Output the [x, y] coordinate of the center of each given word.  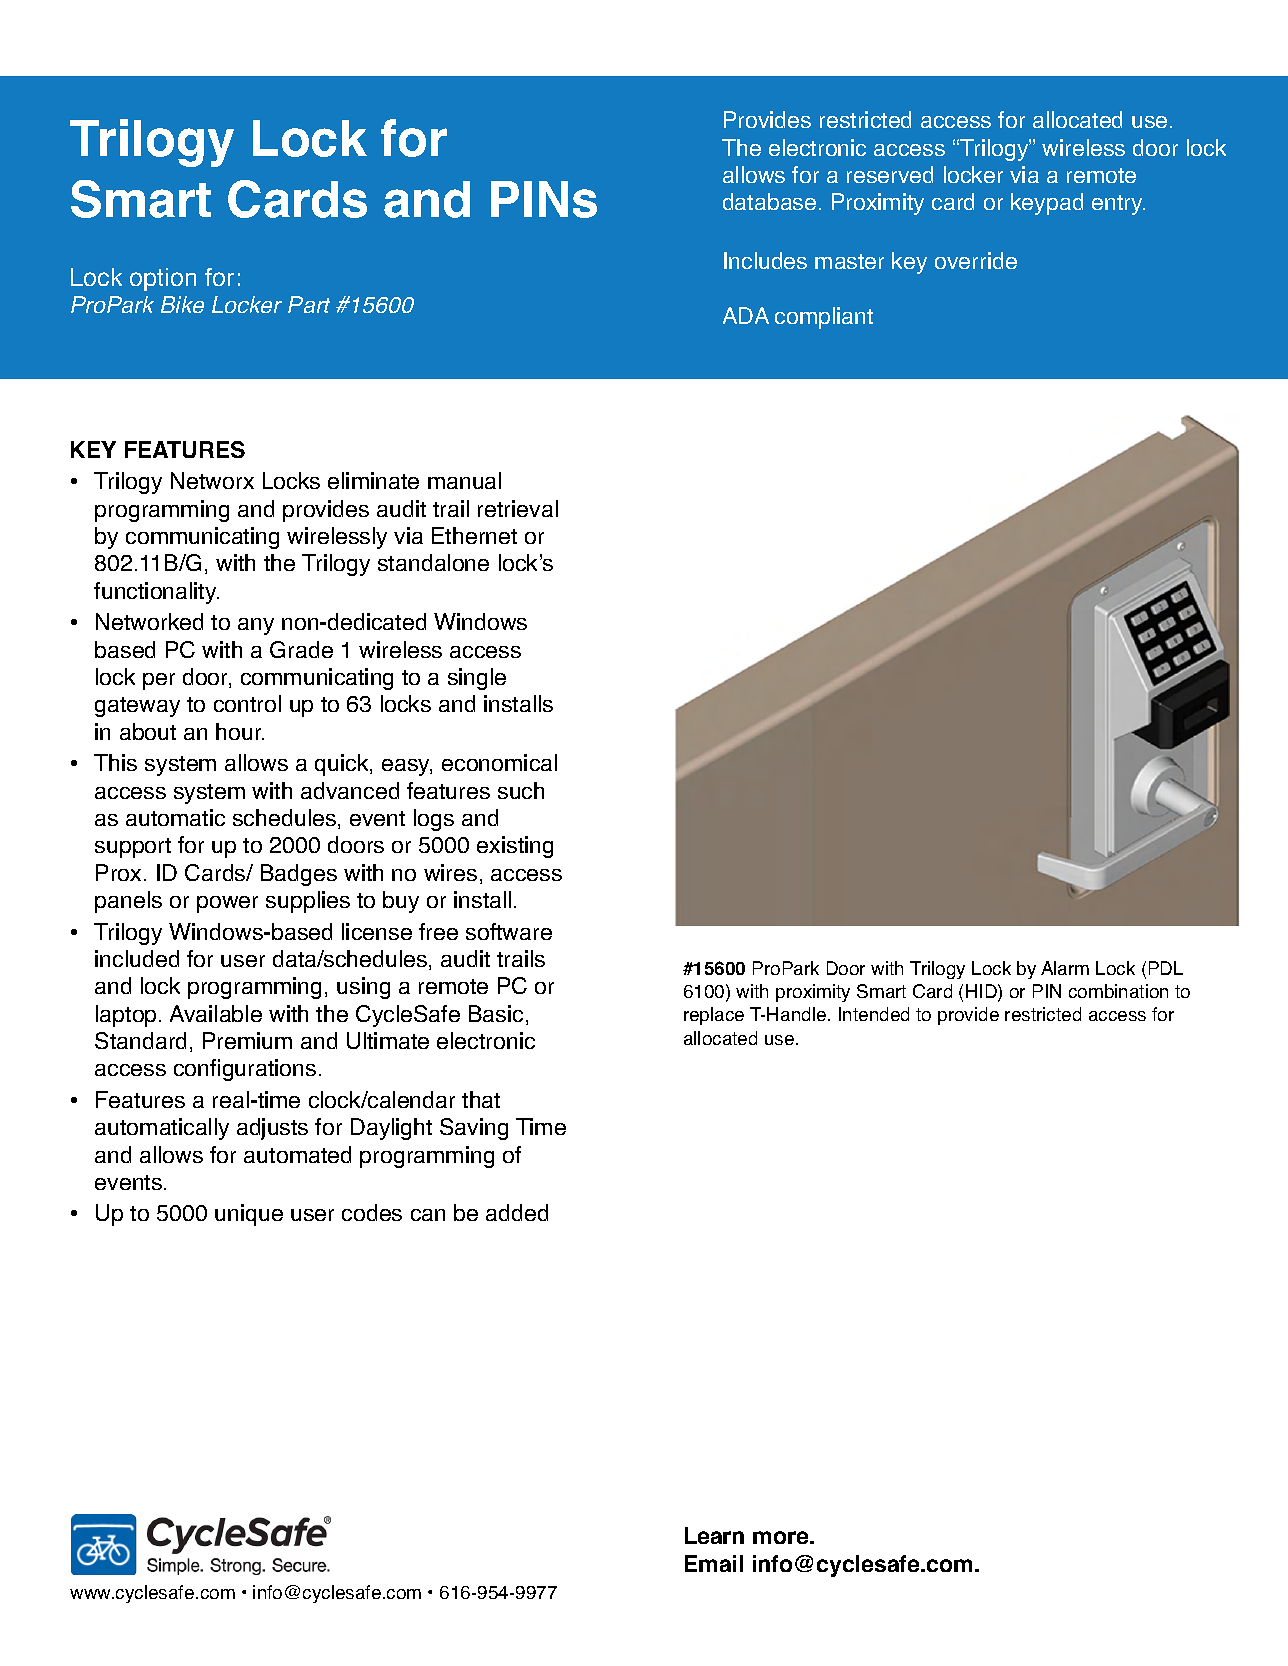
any [256, 626]
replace [714, 1016]
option [163, 279]
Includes [765, 260]
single [477, 679]
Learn [714, 1535]
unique [249, 1215]
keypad [1047, 204]
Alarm [1065, 968]
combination [1118, 991]
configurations [245, 1070]
